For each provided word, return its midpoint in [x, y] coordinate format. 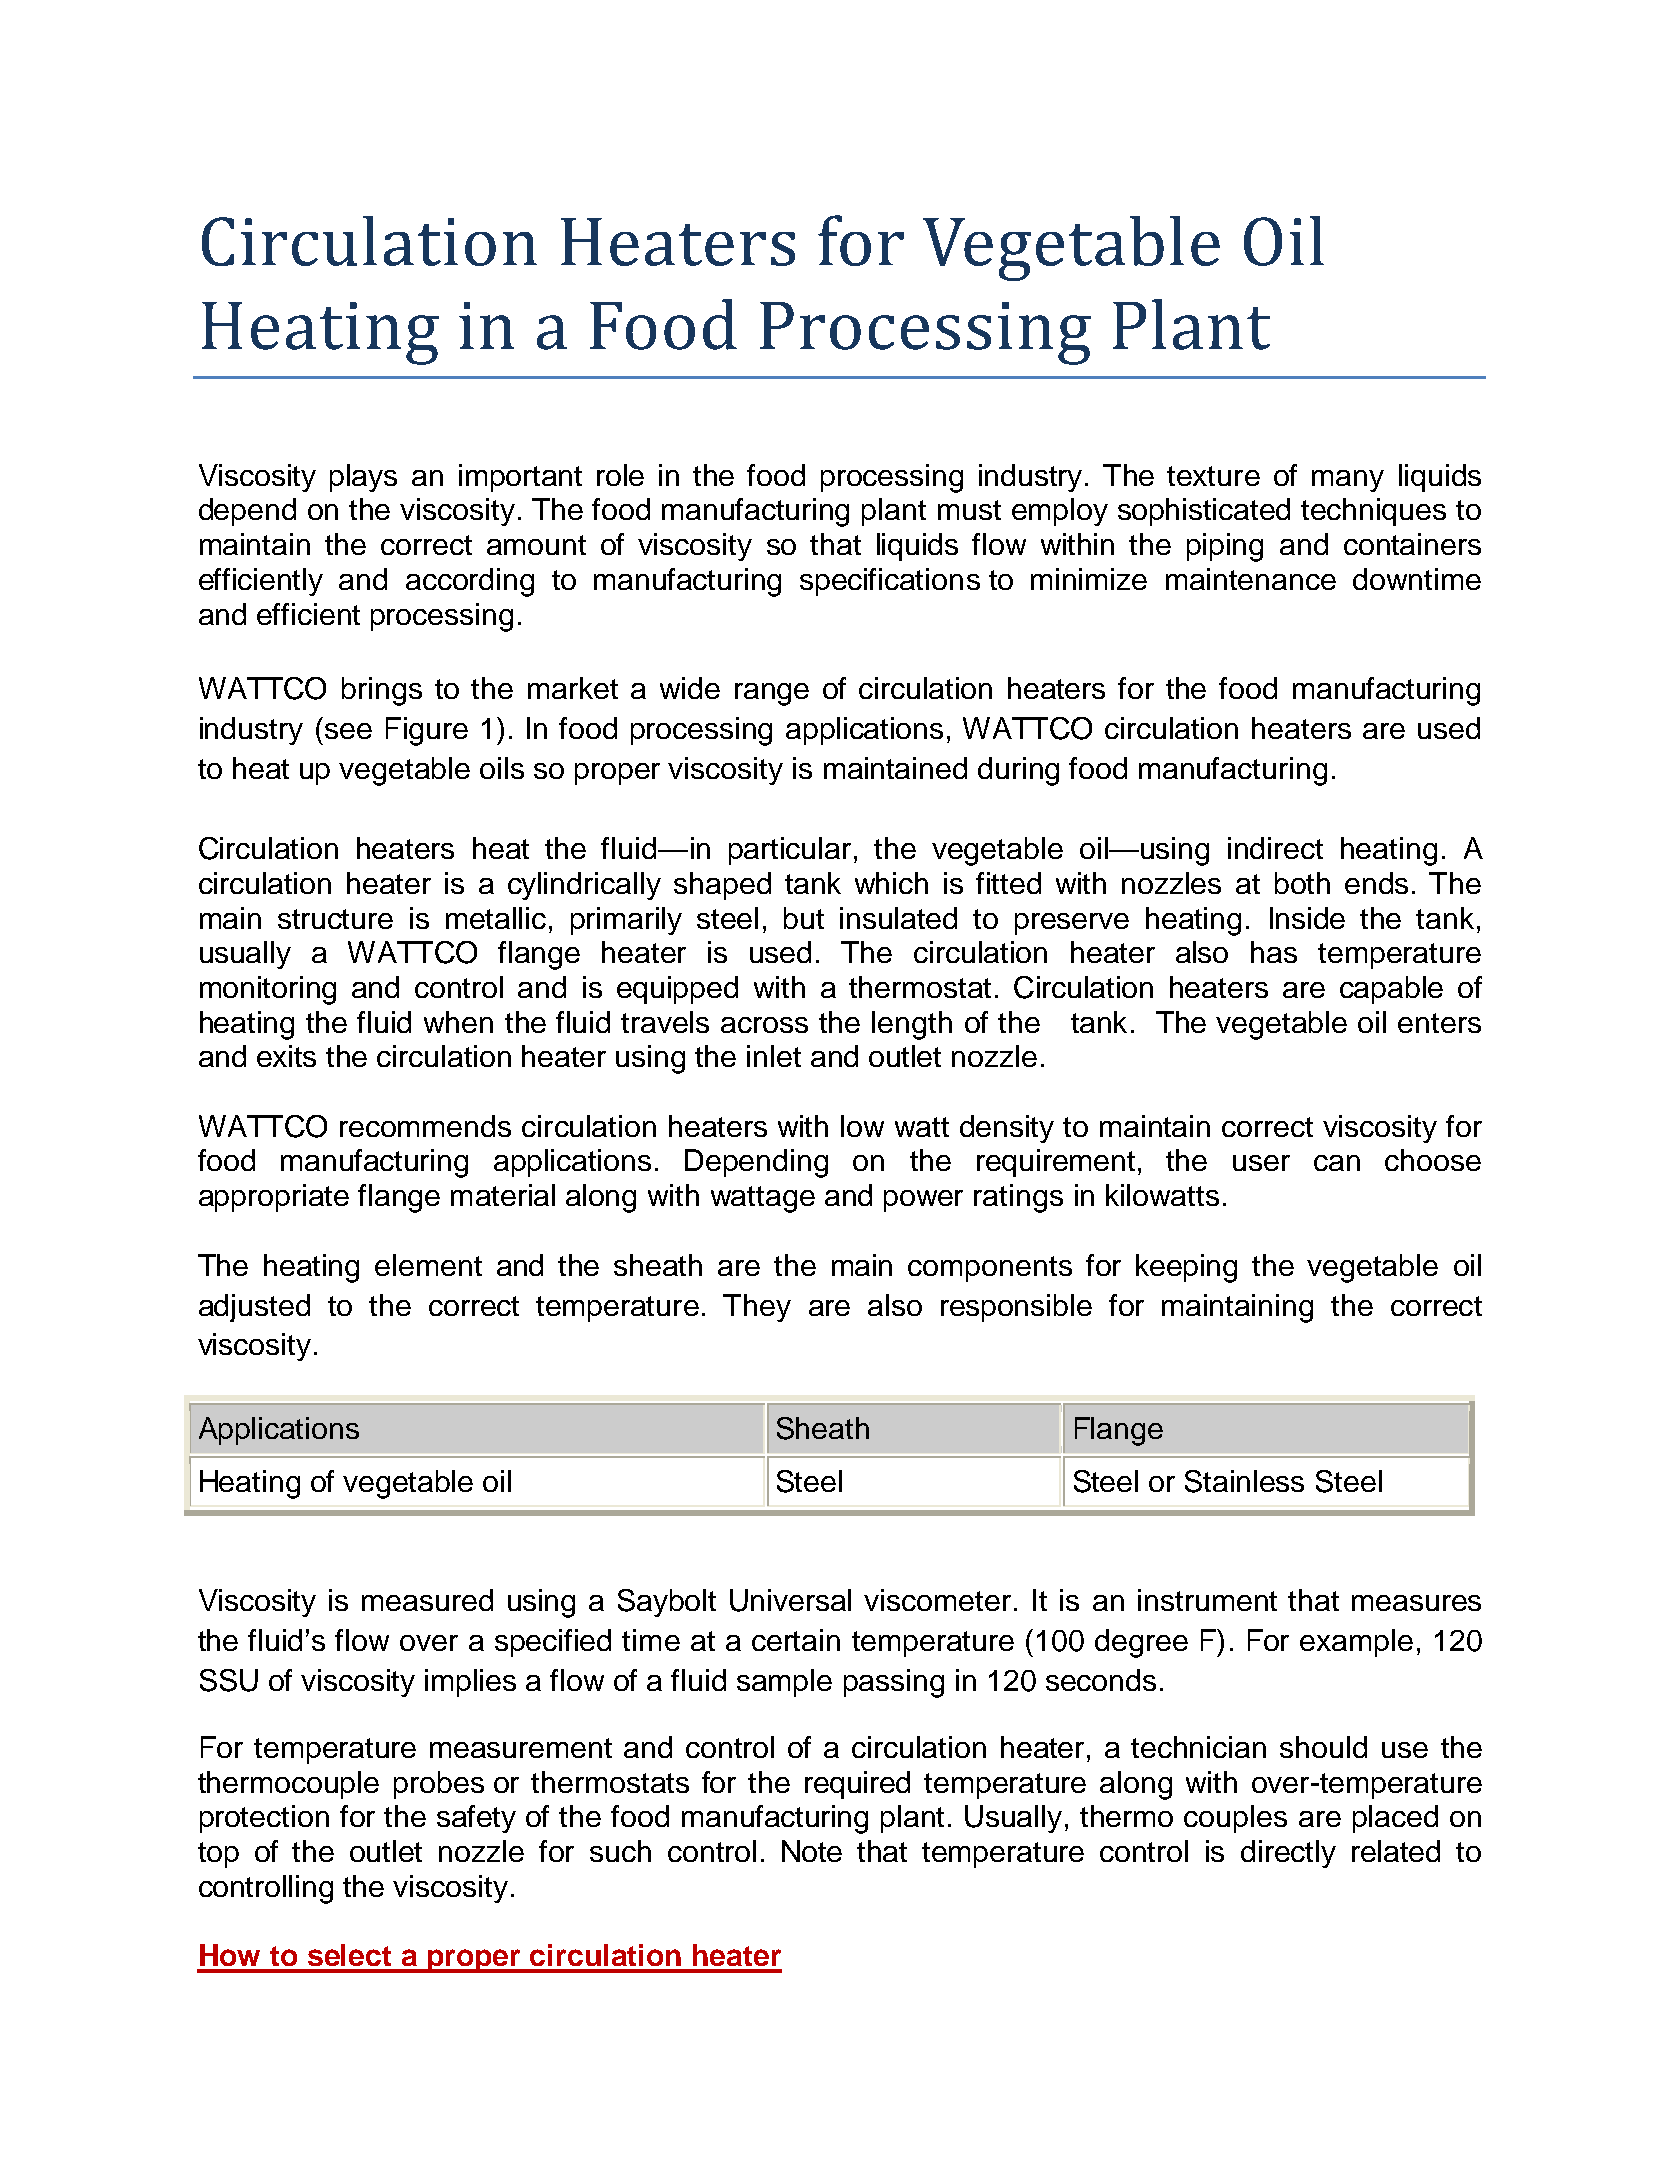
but [804, 918]
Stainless [1244, 1481]
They [757, 1308]
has [1274, 952]
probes [439, 1785]
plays [363, 478]
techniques [1373, 512]
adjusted [254, 1308]
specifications [890, 582]
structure [335, 919]
